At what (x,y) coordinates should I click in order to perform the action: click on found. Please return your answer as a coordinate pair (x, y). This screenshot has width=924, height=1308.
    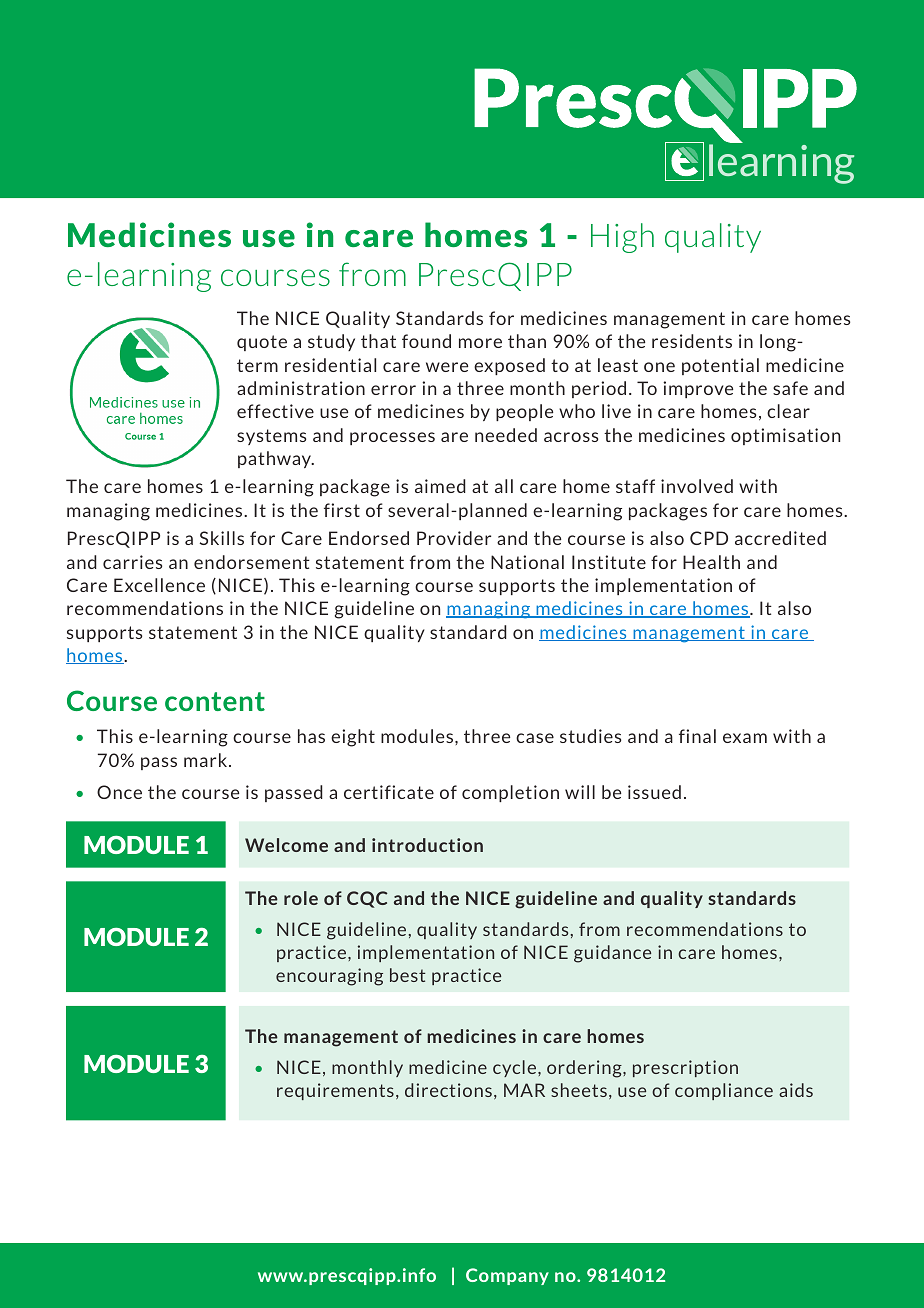
    Looking at the image, I should click on (426, 341).
